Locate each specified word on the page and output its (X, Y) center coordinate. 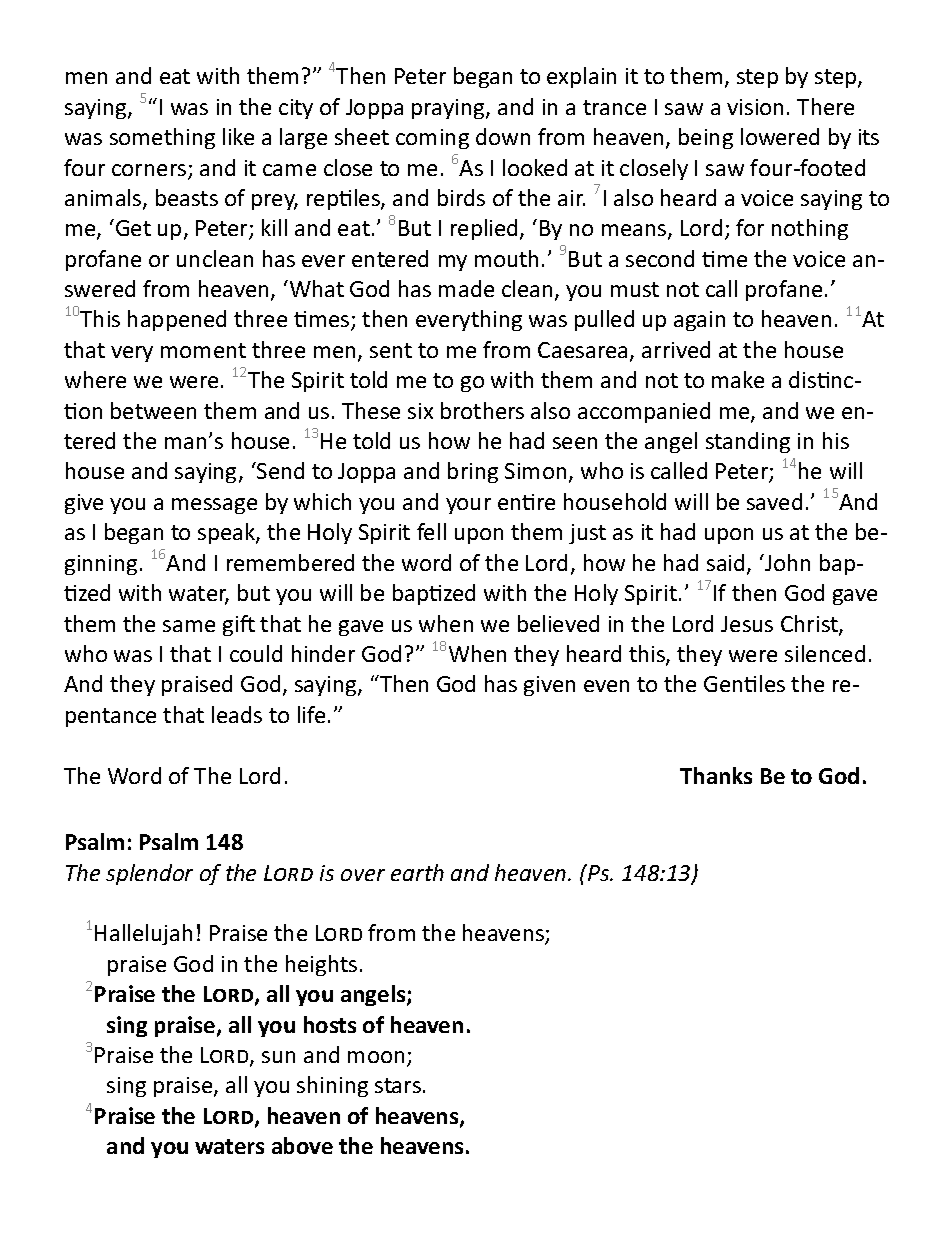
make (738, 379)
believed (558, 623)
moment (203, 350)
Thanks (716, 775)
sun (278, 1057)
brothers (482, 410)
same (189, 626)
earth (417, 872)
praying (449, 109)
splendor (149, 874)
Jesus (747, 624)
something (162, 138)
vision (755, 107)
